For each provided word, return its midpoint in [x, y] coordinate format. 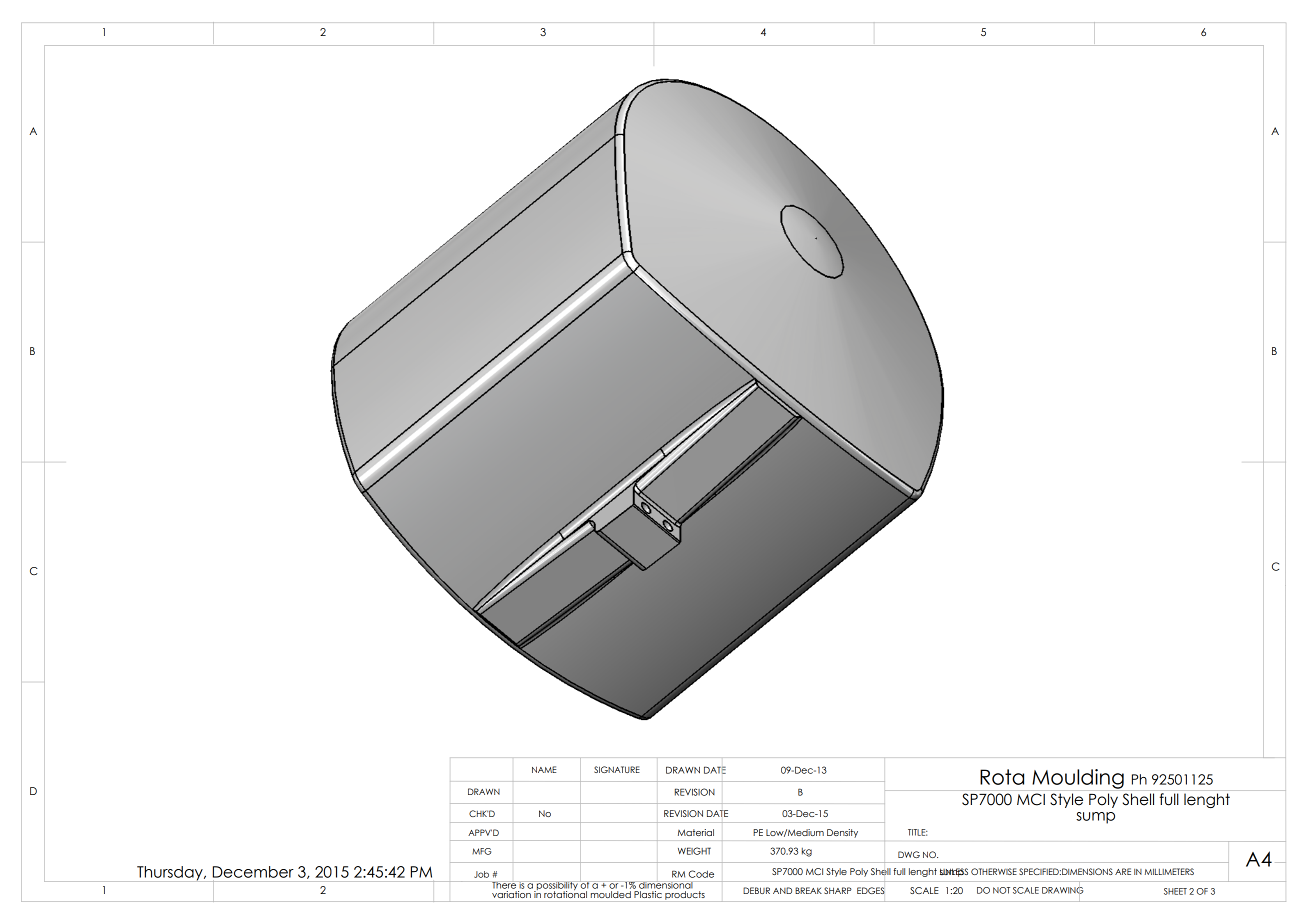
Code [701, 874]
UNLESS [954, 872]
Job [481, 874]
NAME [544, 769]
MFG [481, 851]
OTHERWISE [994, 871]
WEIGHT [694, 851]
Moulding [1078, 779]
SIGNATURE [617, 769]
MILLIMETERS [1169, 871]
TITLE [918, 832]
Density [842, 833]
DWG [909, 854]
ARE [1123, 871]
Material [696, 832]
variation [512, 893]
